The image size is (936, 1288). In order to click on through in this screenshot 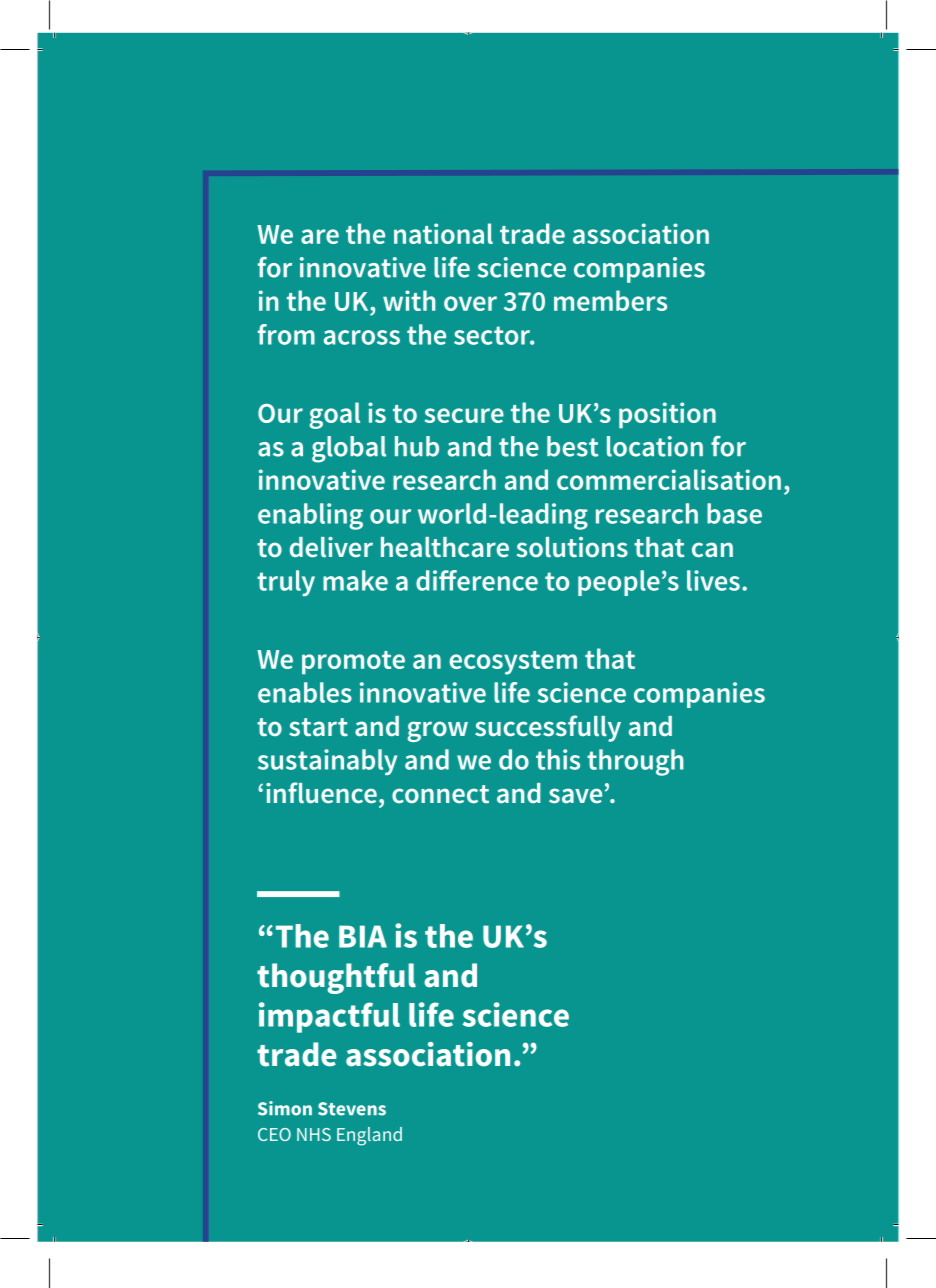, I will do `click(635, 762)`.
